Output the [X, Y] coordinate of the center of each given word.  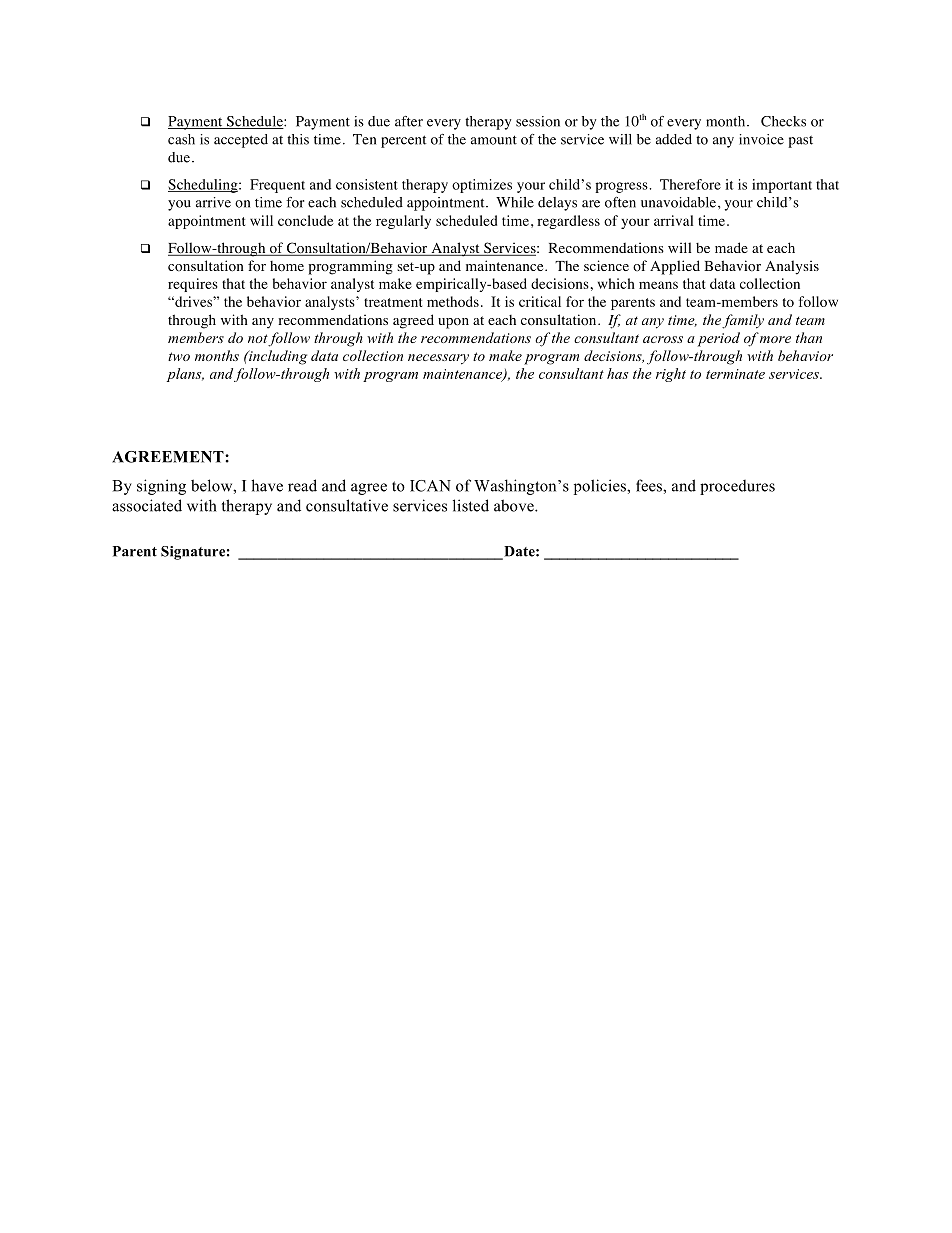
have [267, 485]
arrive [213, 202]
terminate [735, 374]
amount [494, 140]
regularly [403, 222]
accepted [241, 141]
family [743, 321]
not [258, 340]
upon [453, 323]
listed [471, 505]
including [277, 357]
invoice [761, 139]
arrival [673, 220]
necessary [438, 359]
